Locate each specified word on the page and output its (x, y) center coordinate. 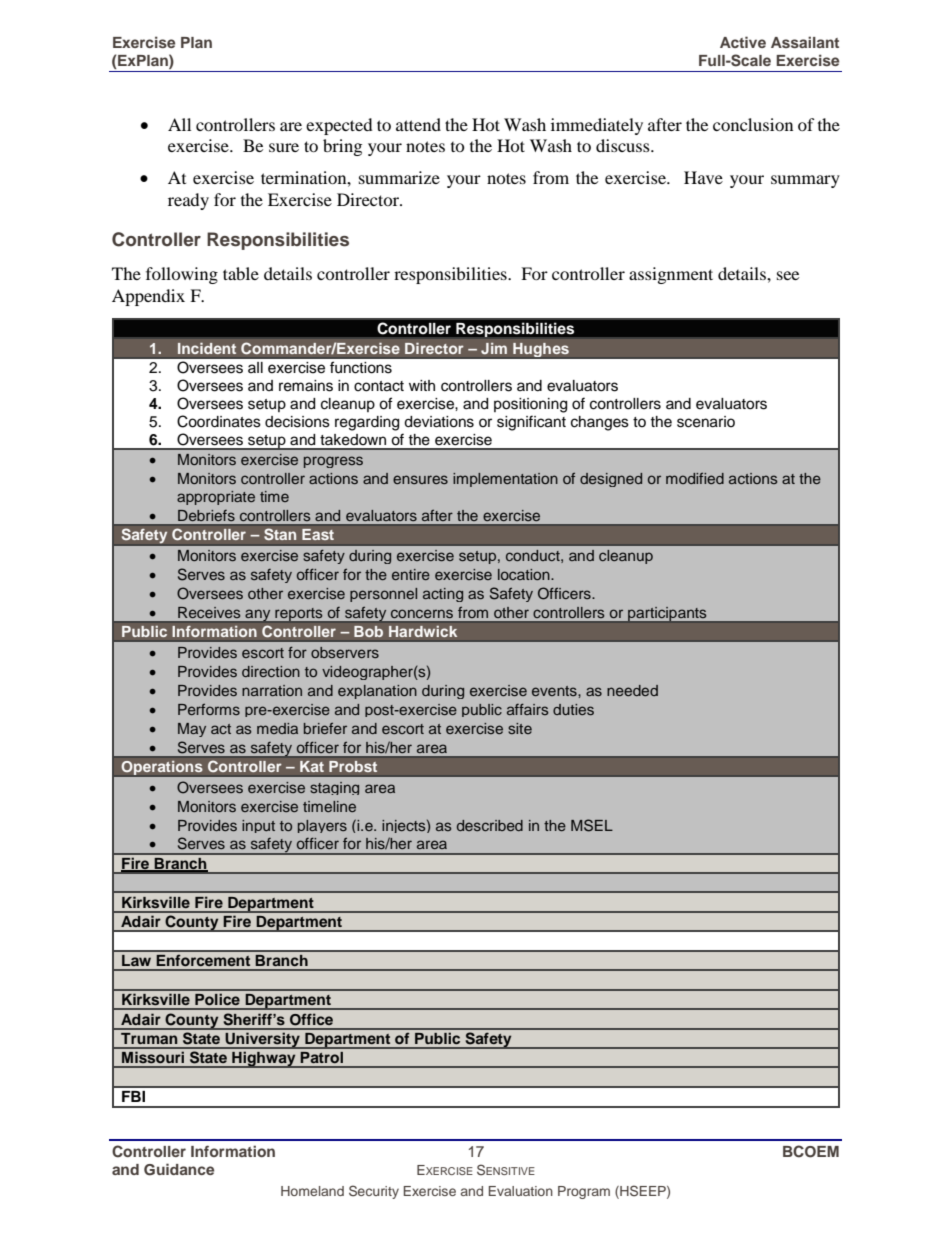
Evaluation (521, 1191)
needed (632, 690)
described (490, 825)
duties (573, 709)
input (258, 826)
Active (743, 42)
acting (443, 595)
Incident (207, 348)
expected (339, 126)
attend (418, 124)
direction (271, 671)
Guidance (179, 1169)
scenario (706, 422)
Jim (494, 348)
